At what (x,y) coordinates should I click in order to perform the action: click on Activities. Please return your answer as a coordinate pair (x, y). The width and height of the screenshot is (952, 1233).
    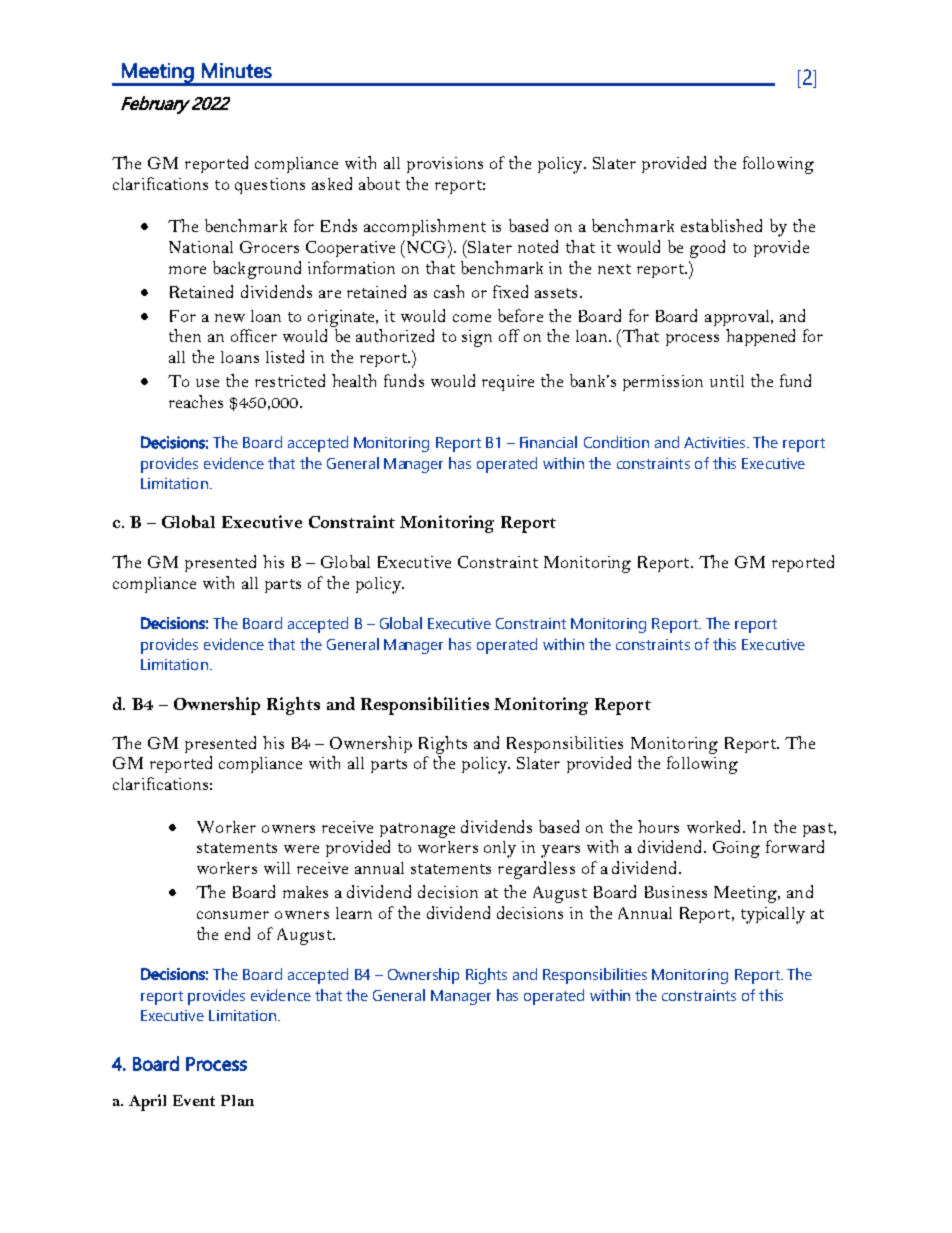
    Looking at the image, I should click on (714, 442).
